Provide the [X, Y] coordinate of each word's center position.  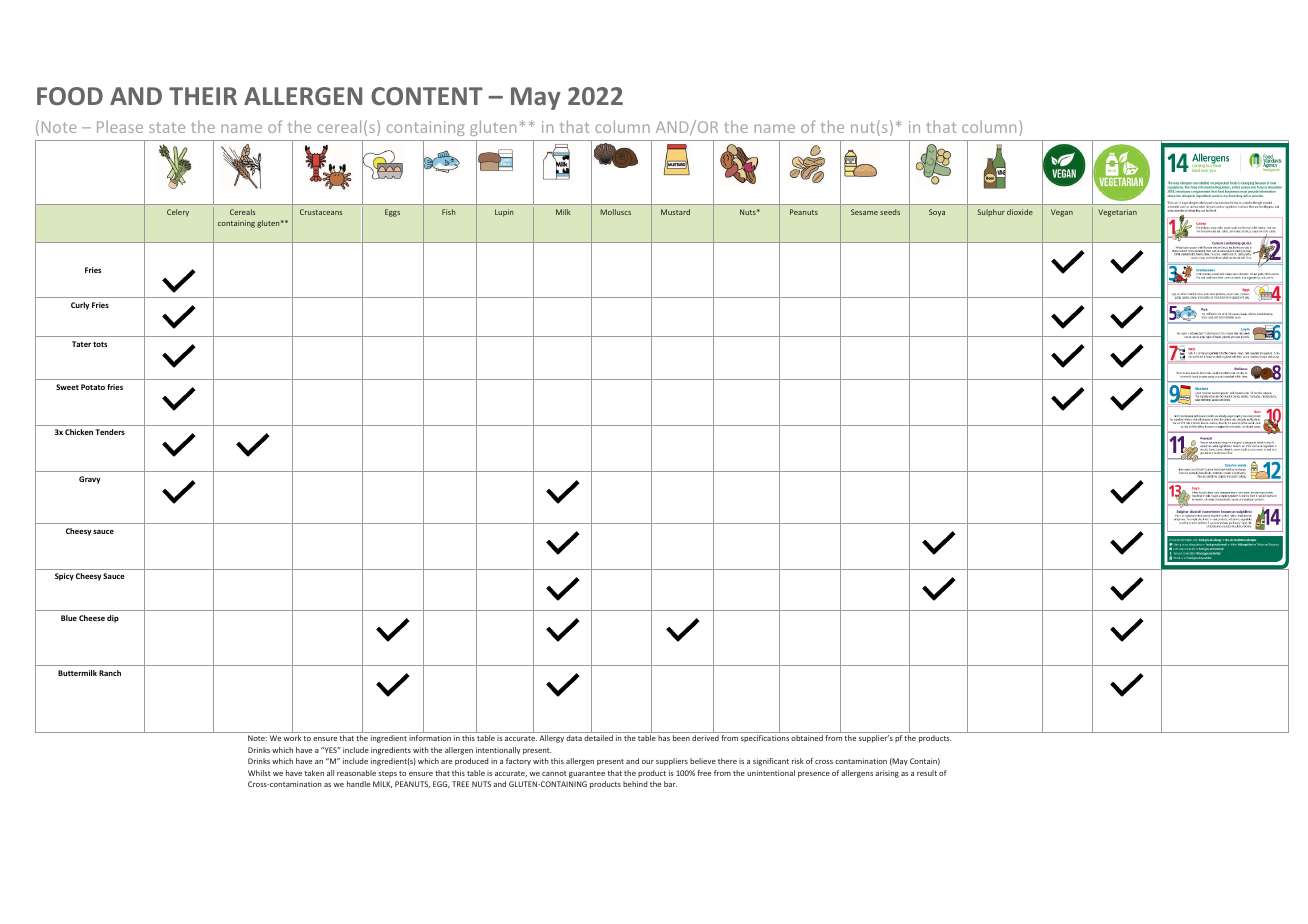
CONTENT [427, 96]
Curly [80, 306]
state [167, 127]
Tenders [110, 432]
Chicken [79, 432]
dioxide [1020, 212]
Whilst [259, 773]
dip [113, 619]
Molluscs [615, 212]
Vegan [1062, 213]
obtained [807, 738]
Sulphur [991, 212]
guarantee [587, 774]
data [574, 738]
